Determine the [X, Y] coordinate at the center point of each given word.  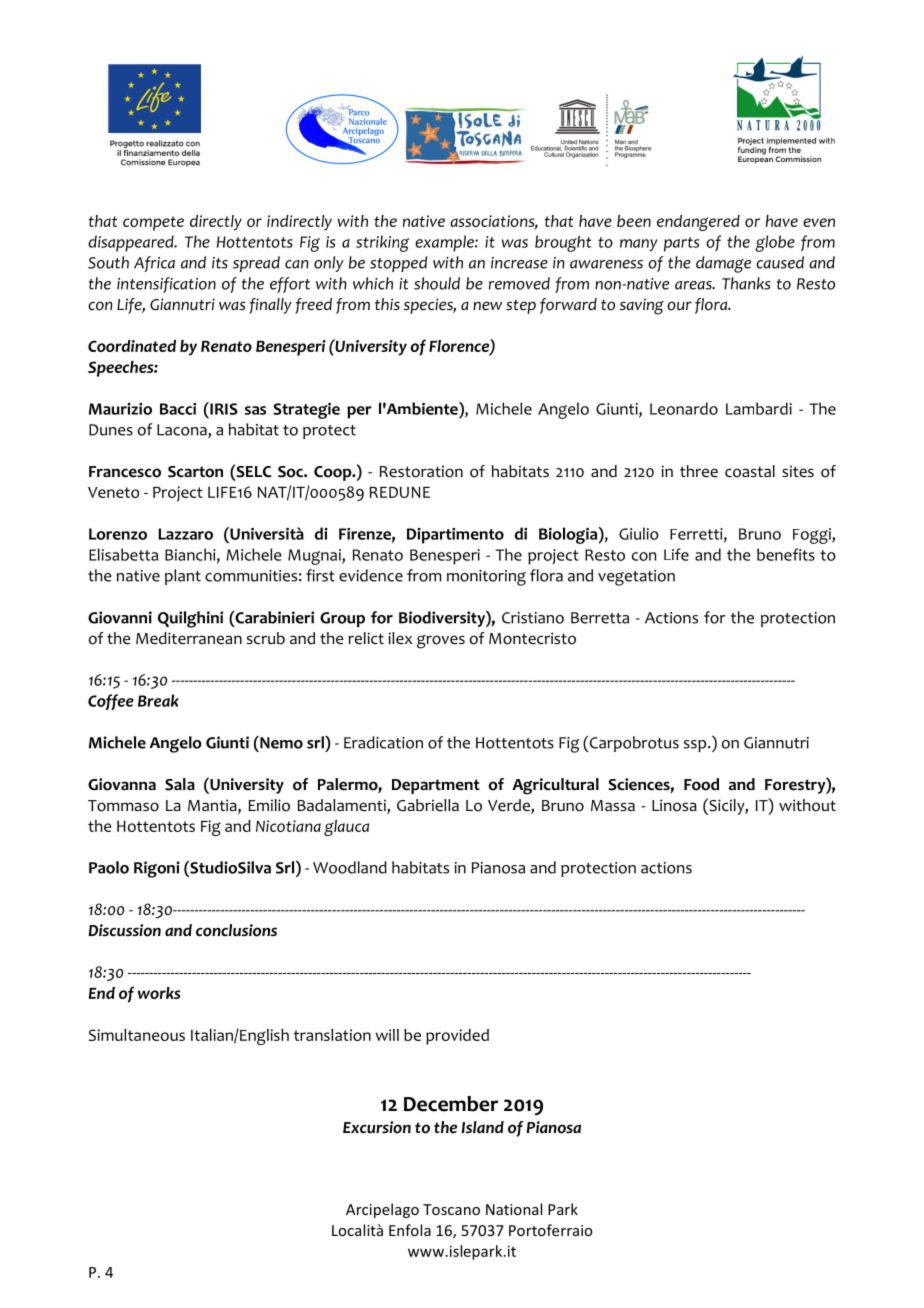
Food [701, 784]
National [514, 1209]
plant [183, 577]
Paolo [109, 867]
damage [723, 264]
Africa [154, 264]
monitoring [486, 578]
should [437, 283]
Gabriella [428, 805]
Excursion [377, 1127]
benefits [786, 554]
